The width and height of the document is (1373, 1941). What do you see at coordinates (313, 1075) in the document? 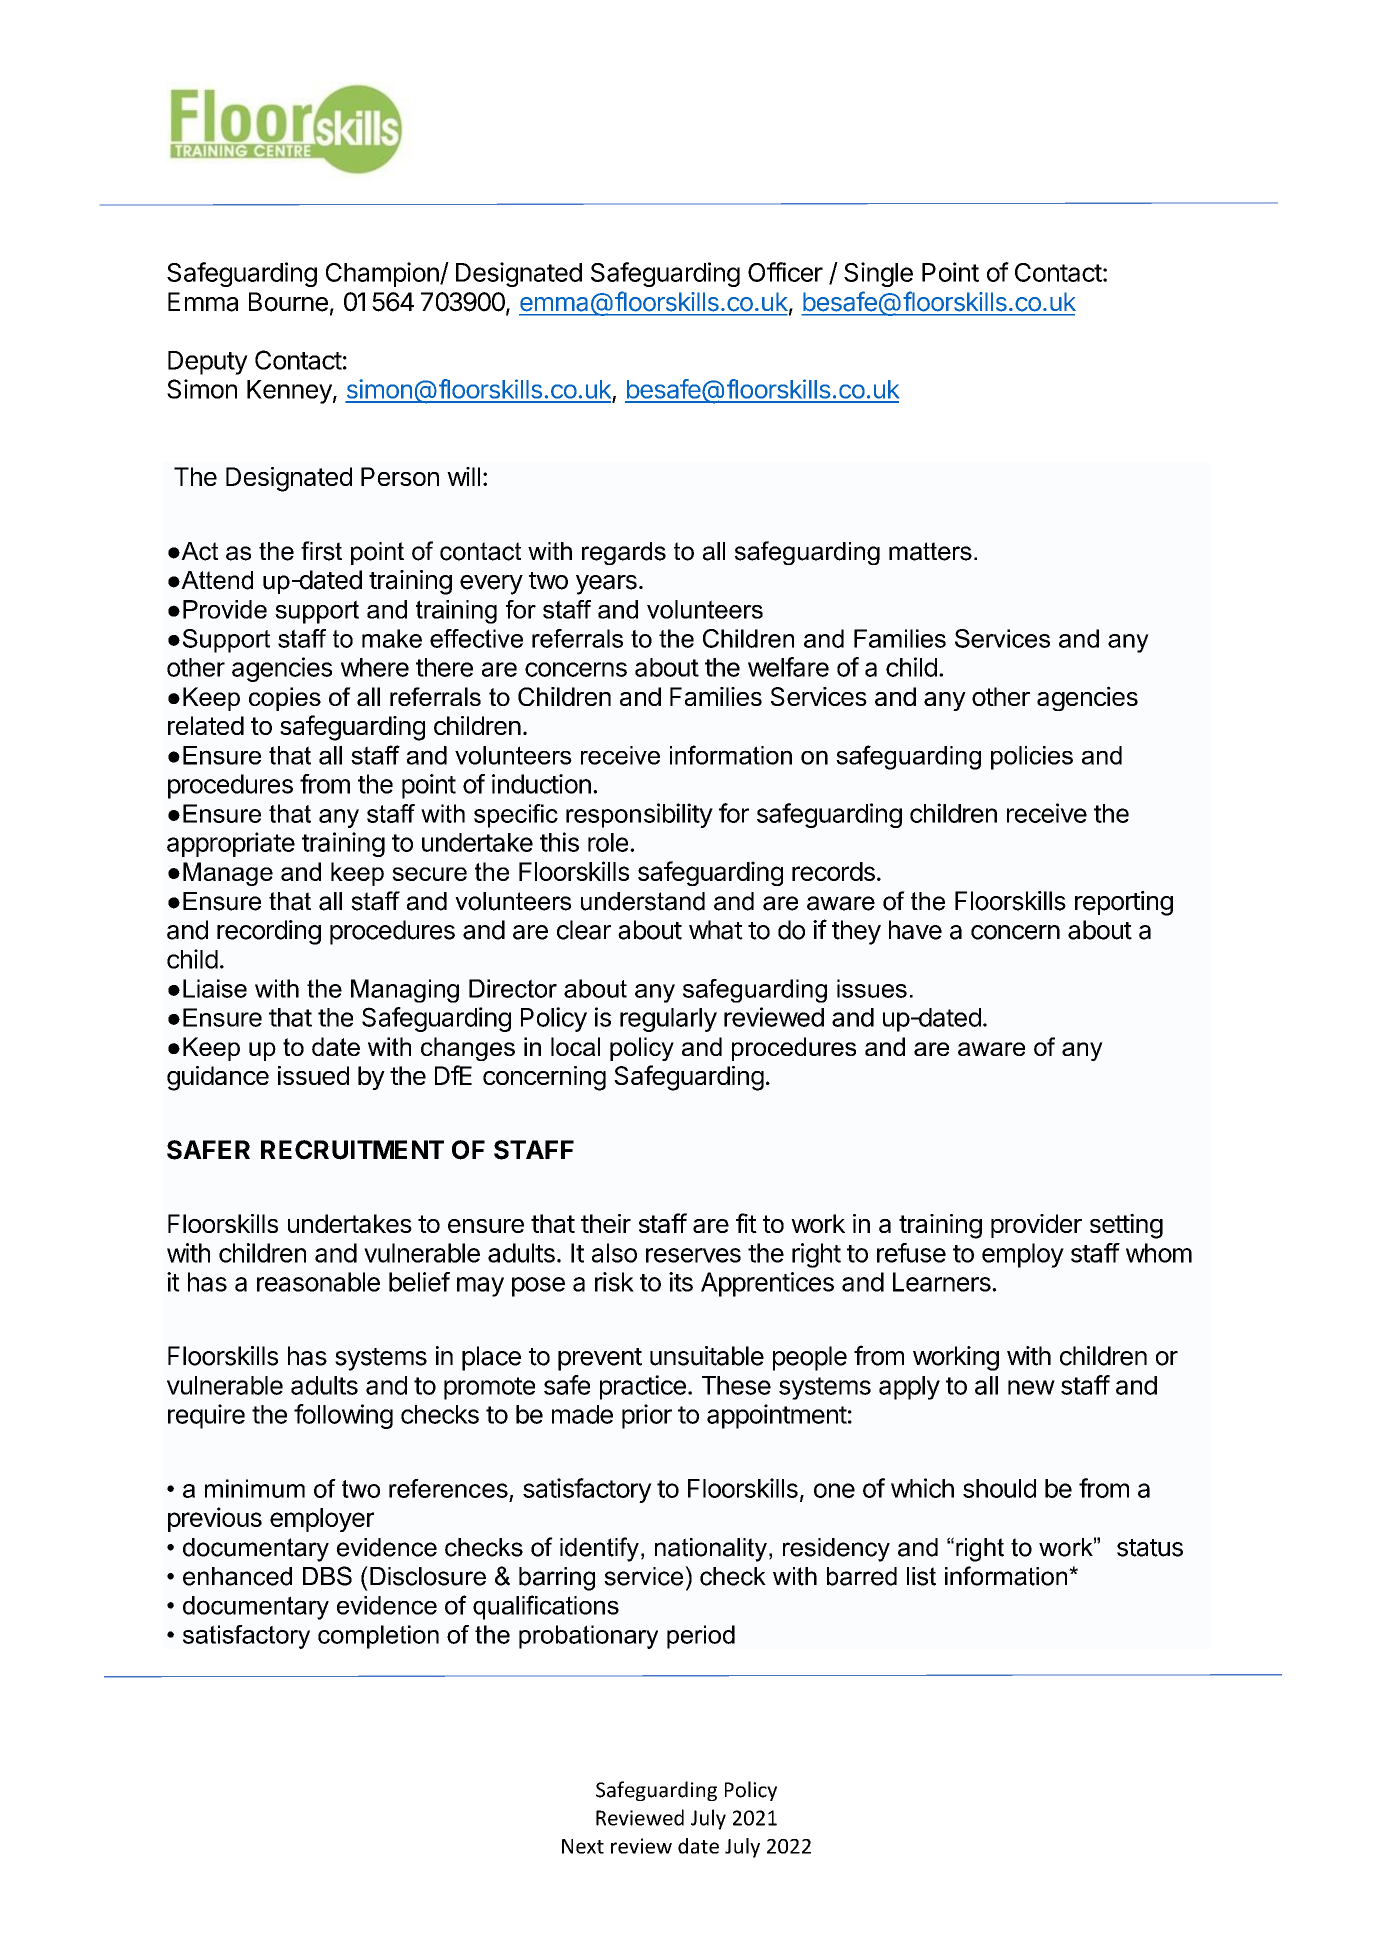
I see `issued` at bounding box center [313, 1075].
